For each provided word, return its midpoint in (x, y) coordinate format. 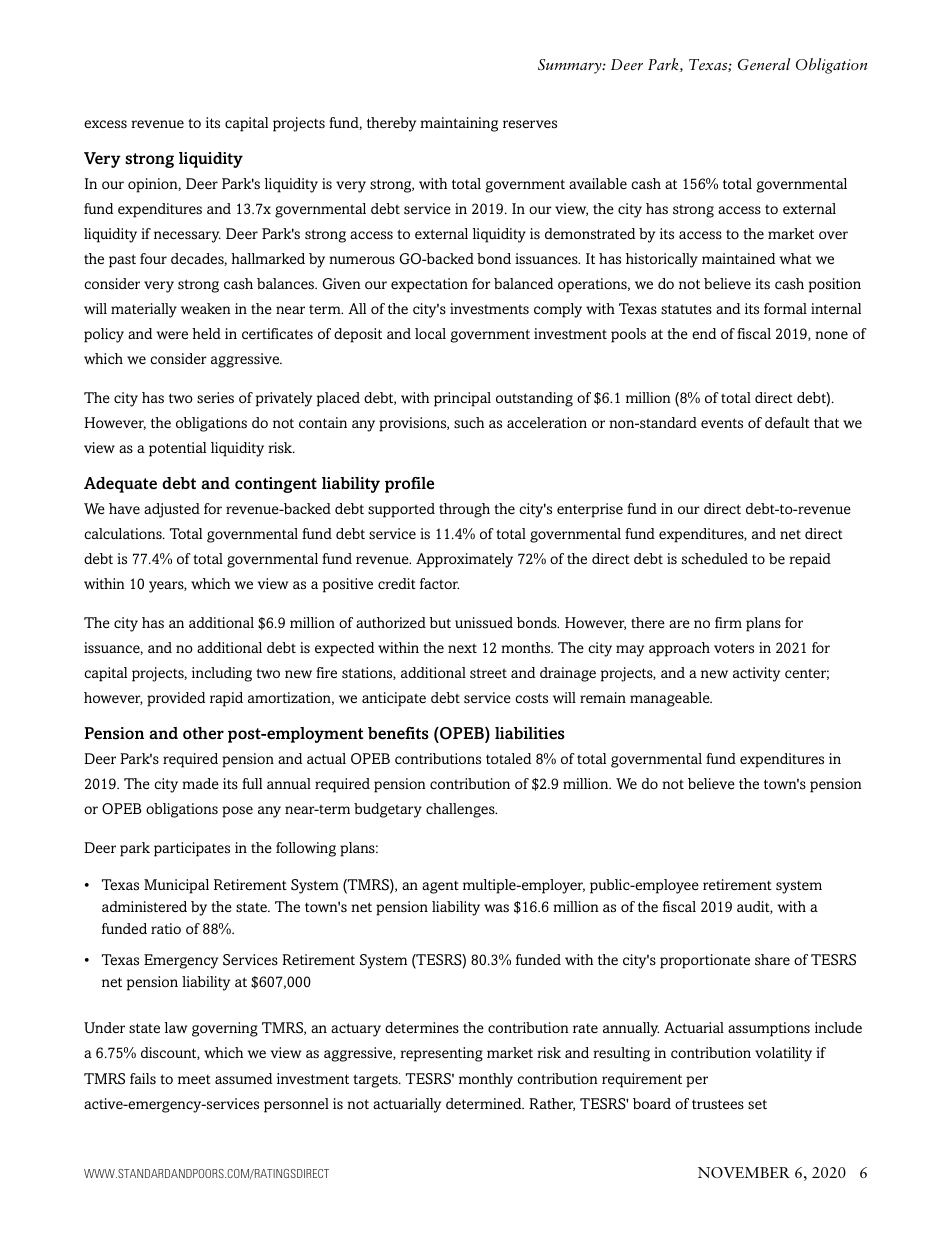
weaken (206, 308)
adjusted (172, 510)
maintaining (459, 124)
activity (756, 674)
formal (785, 308)
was (496, 908)
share (772, 960)
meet (194, 1079)
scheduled (715, 559)
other (203, 733)
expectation (429, 285)
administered (144, 907)
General (764, 64)
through (464, 510)
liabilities (530, 733)
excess (105, 124)
